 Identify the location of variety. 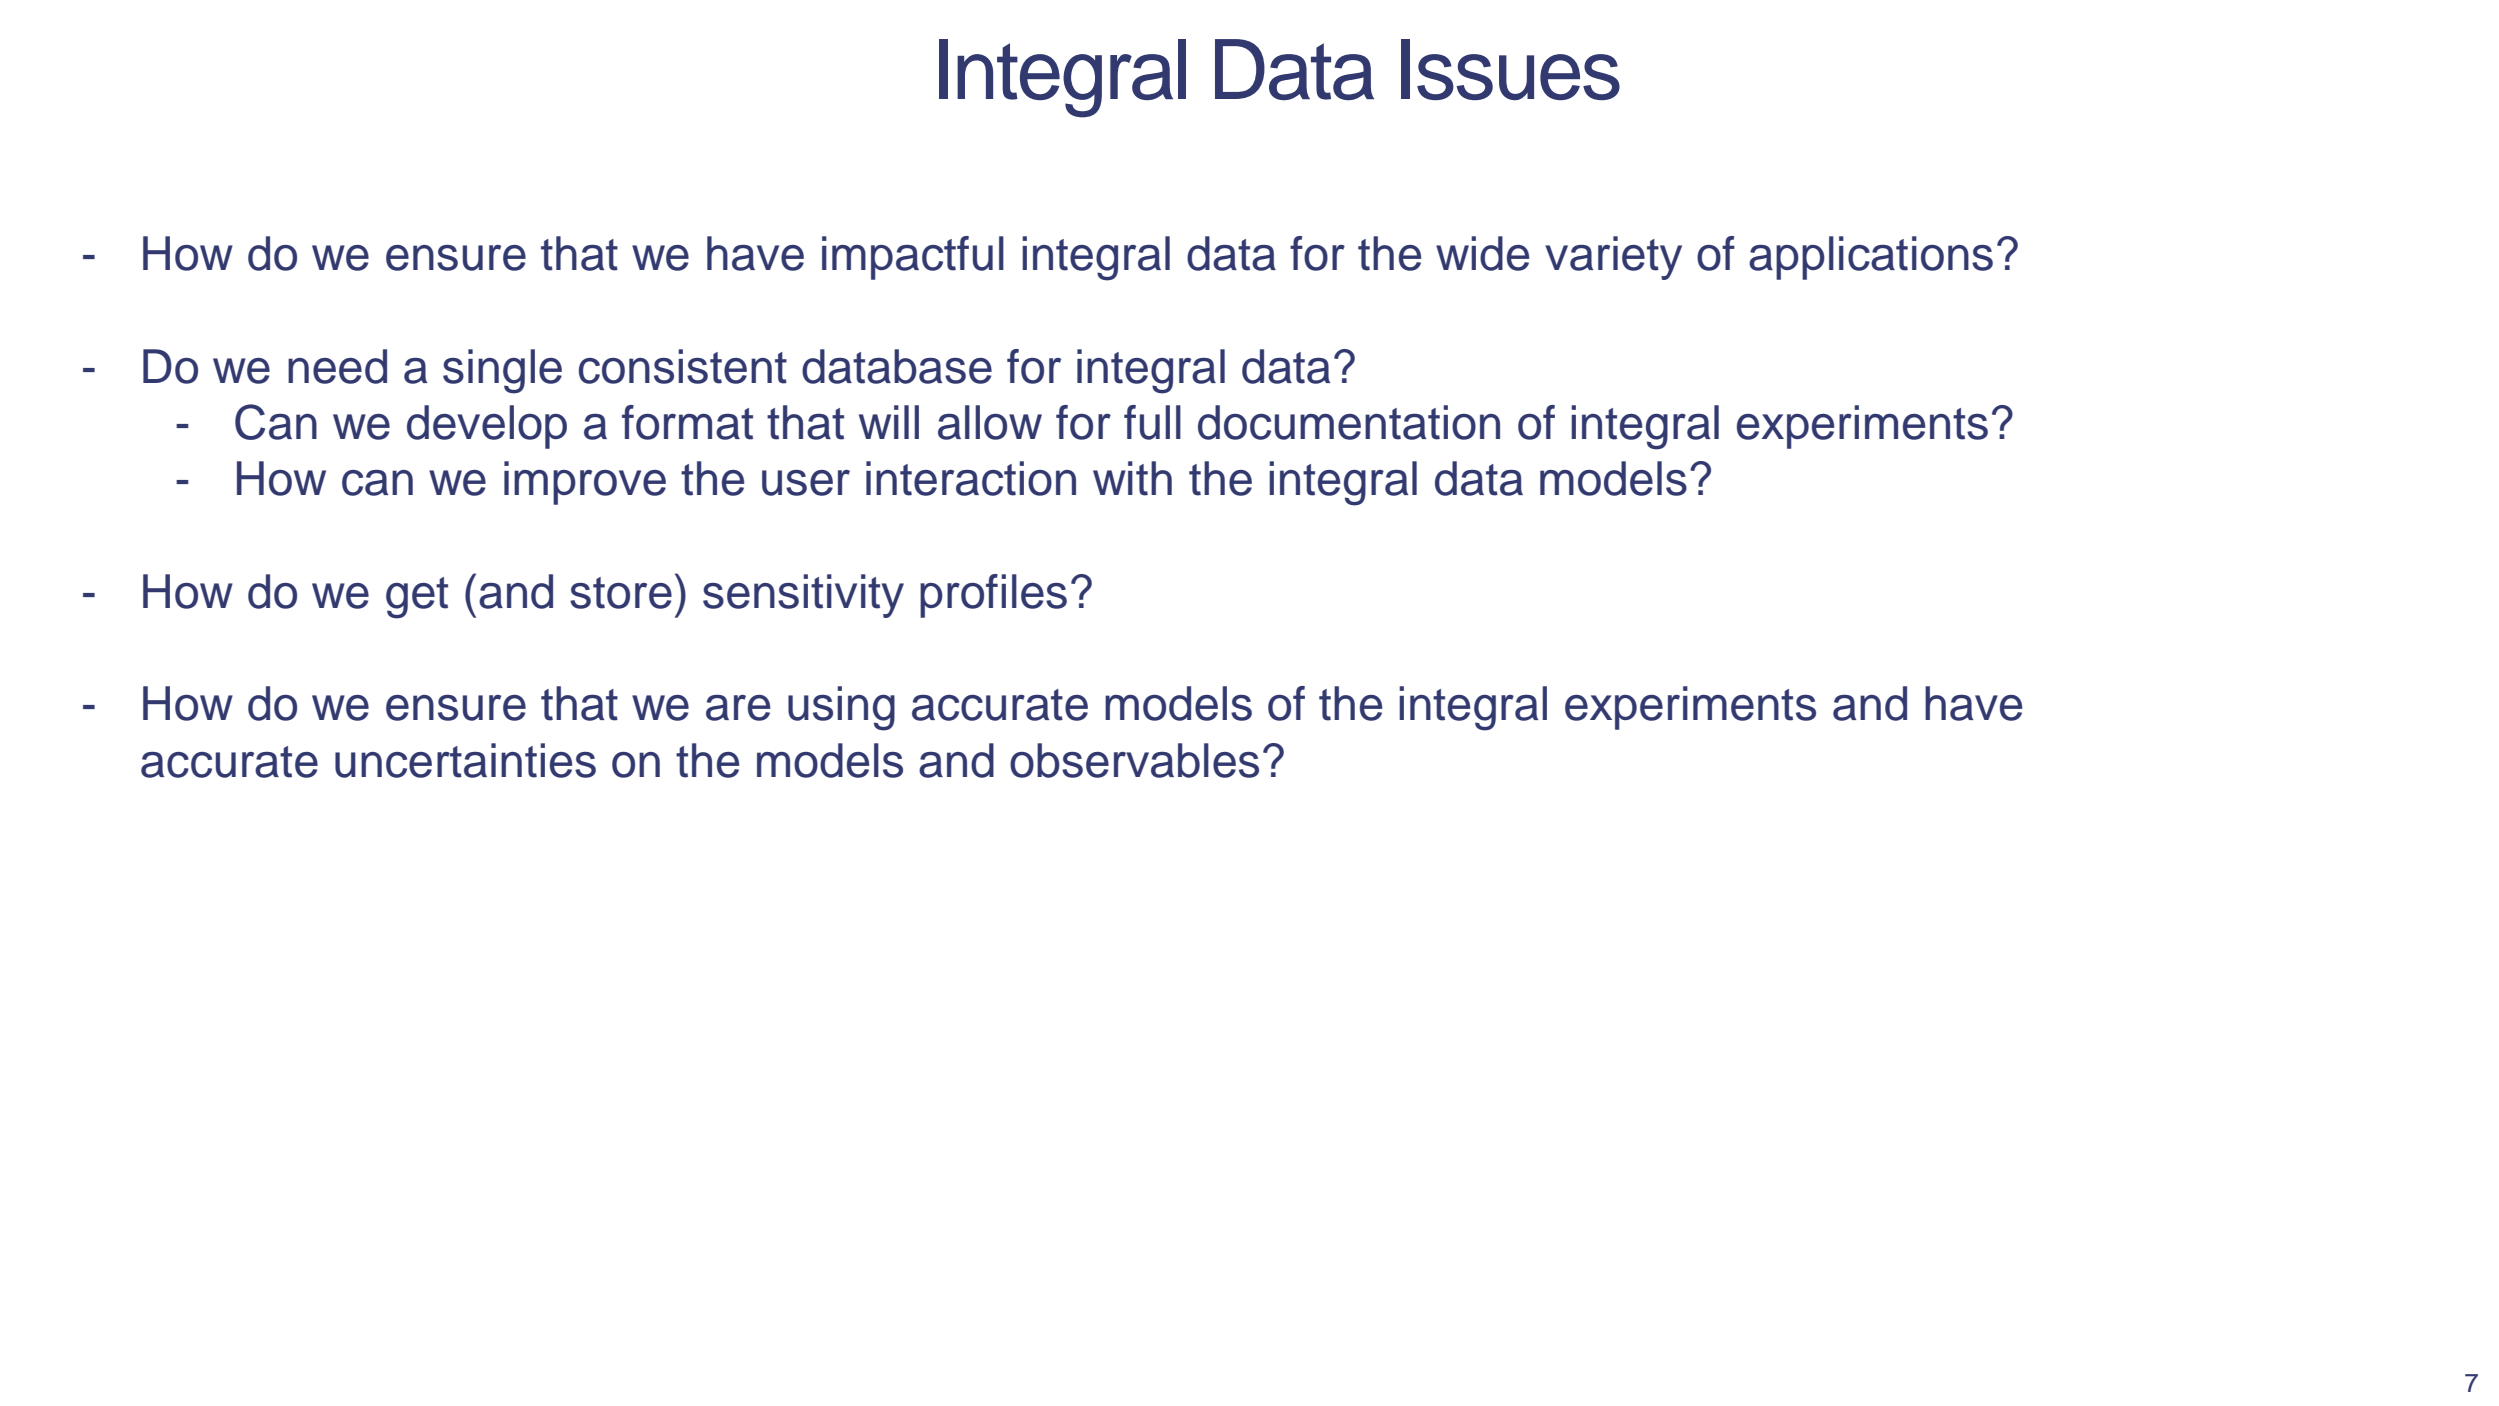
(1613, 258).
